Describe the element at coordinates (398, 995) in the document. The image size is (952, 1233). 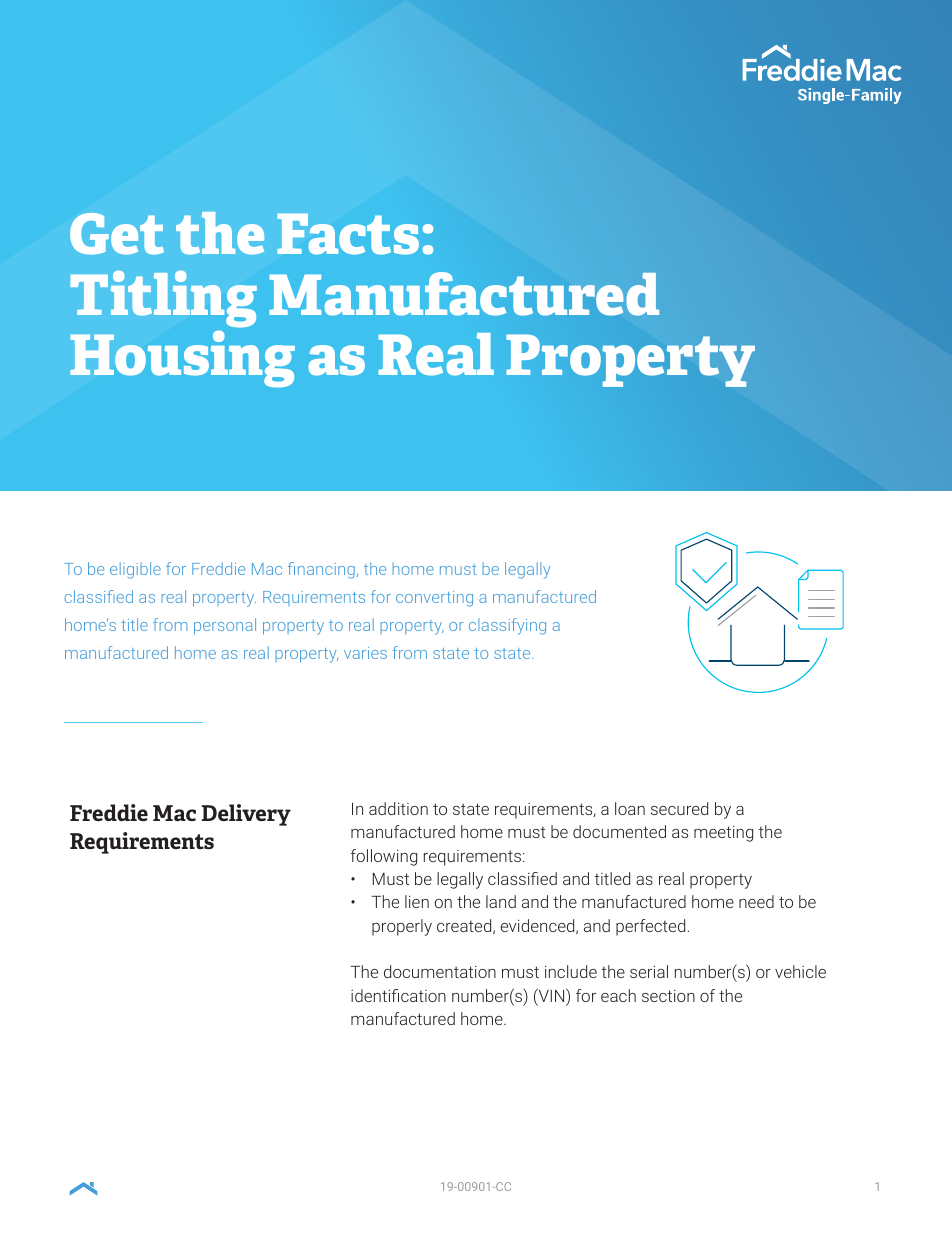
I see `identification` at that location.
